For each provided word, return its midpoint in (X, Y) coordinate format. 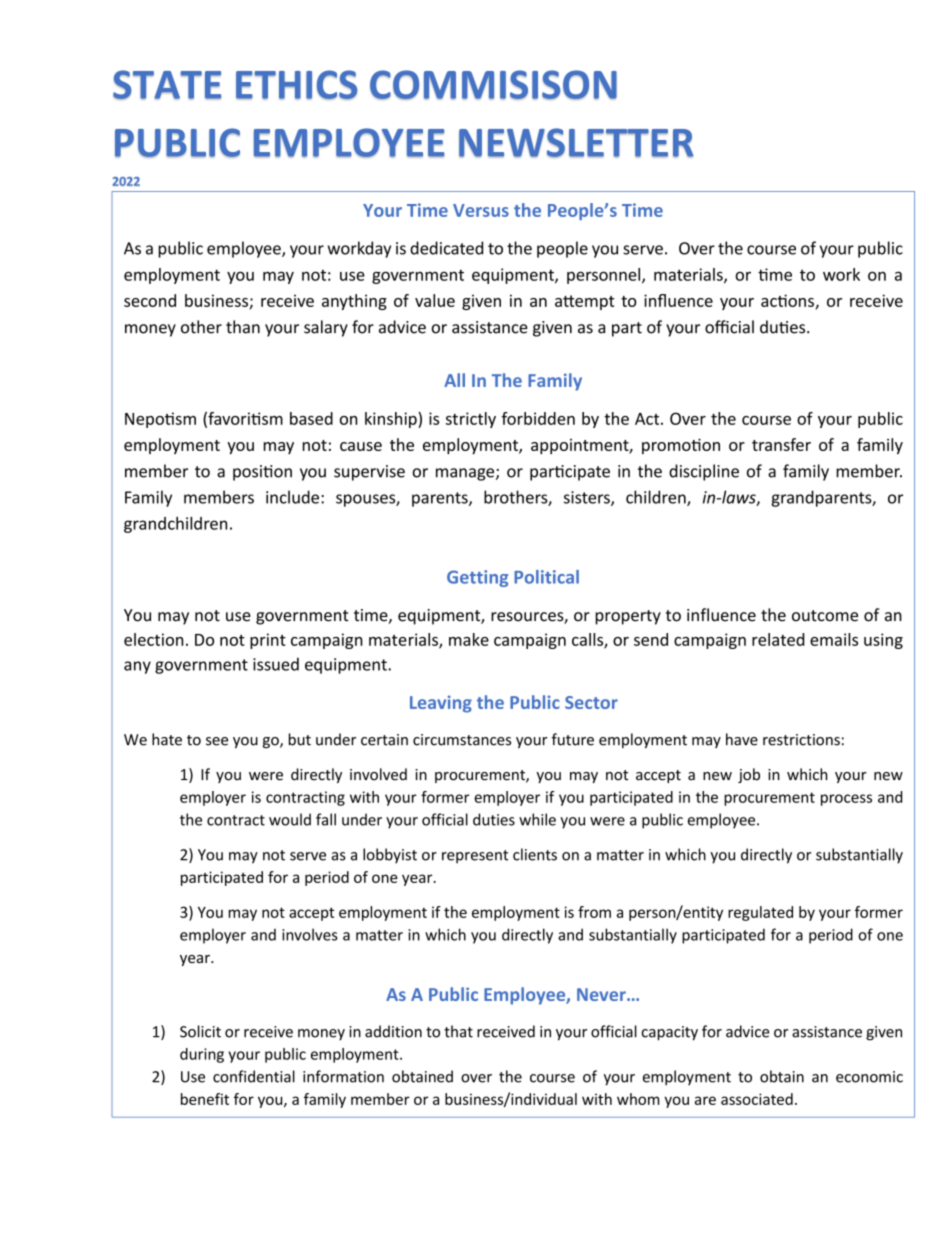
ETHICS (297, 85)
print (268, 641)
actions (787, 300)
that (458, 1031)
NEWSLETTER (576, 143)
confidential (254, 1076)
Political (546, 577)
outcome (825, 616)
